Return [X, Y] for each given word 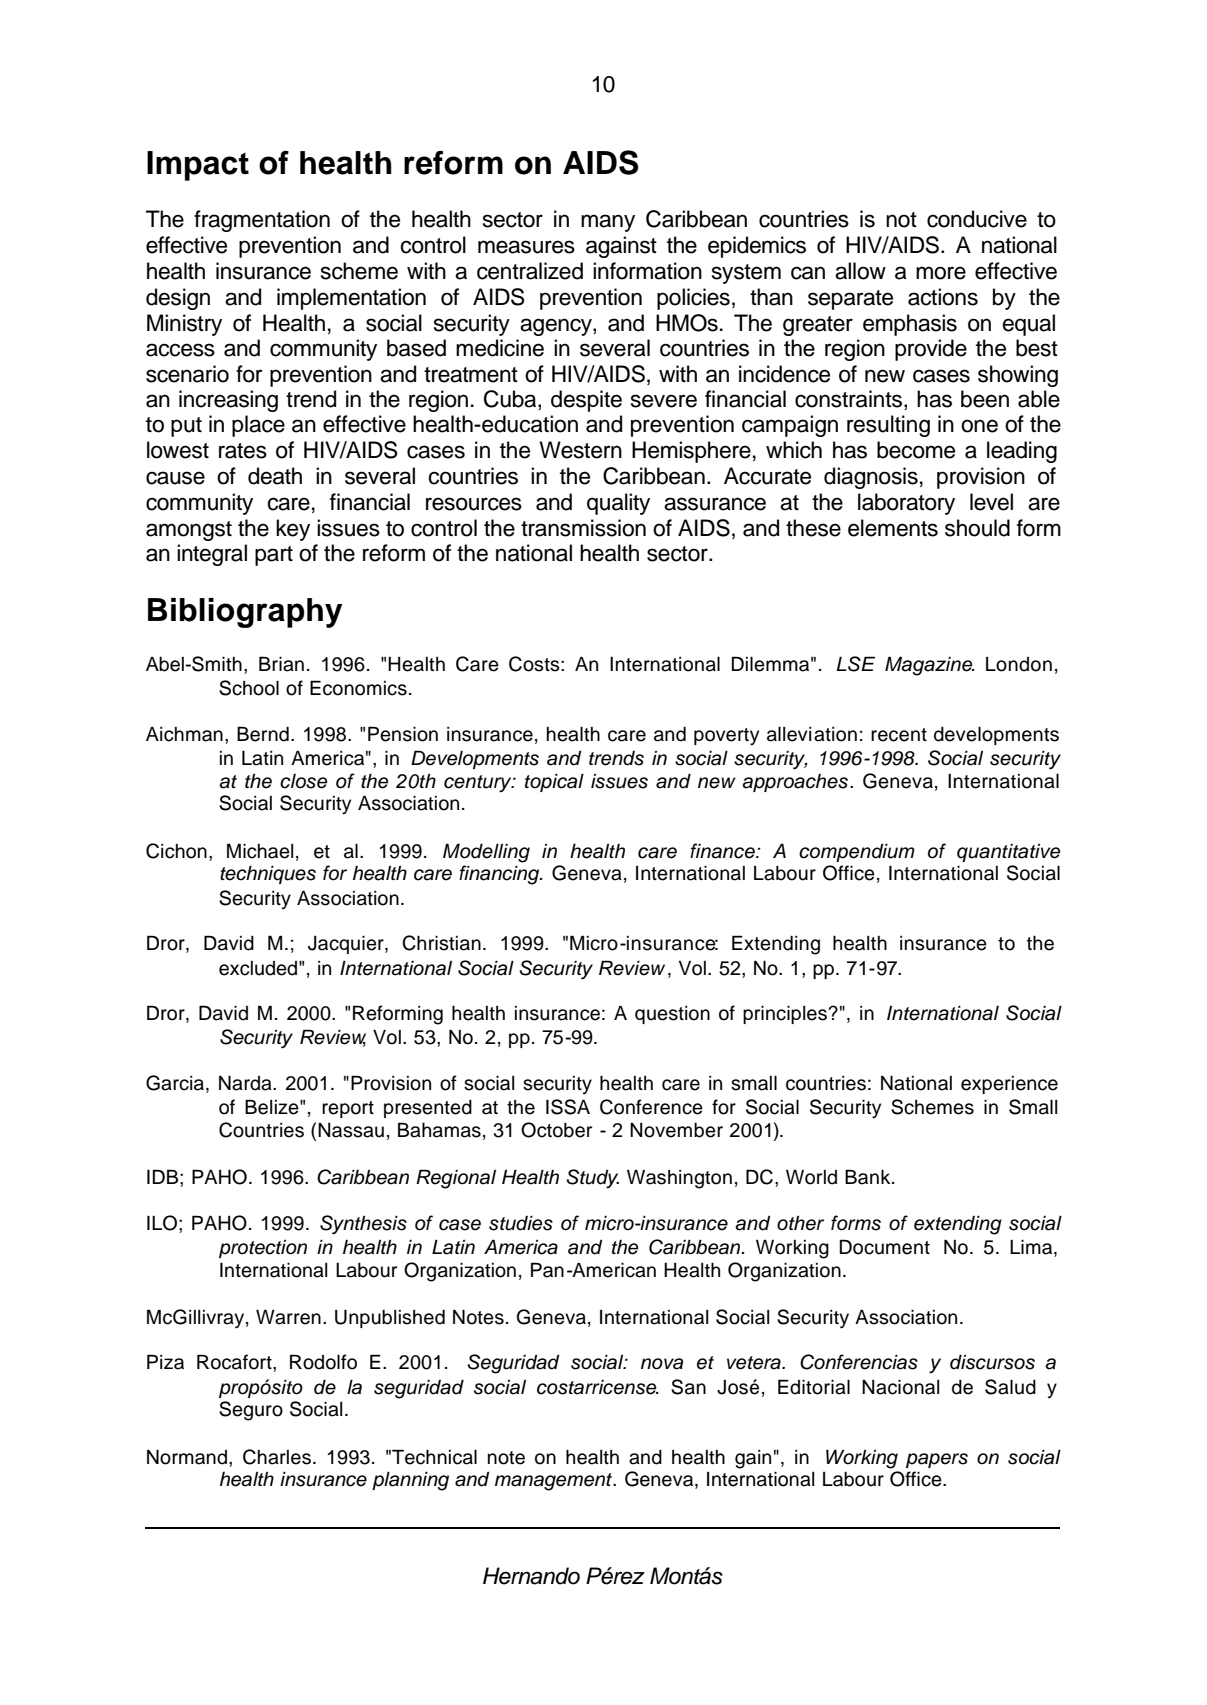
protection [263, 1249]
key [293, 530]
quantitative [1008, 853]
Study [592, 1179]
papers [937, 1460]
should [977, 528]
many [608, 223]
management [555, 1482]
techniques [268, 874]
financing [500, 875]
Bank [869, 1177]
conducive [977, 219]
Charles [277, 1457]
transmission [583, 528]
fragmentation [262, 221]
